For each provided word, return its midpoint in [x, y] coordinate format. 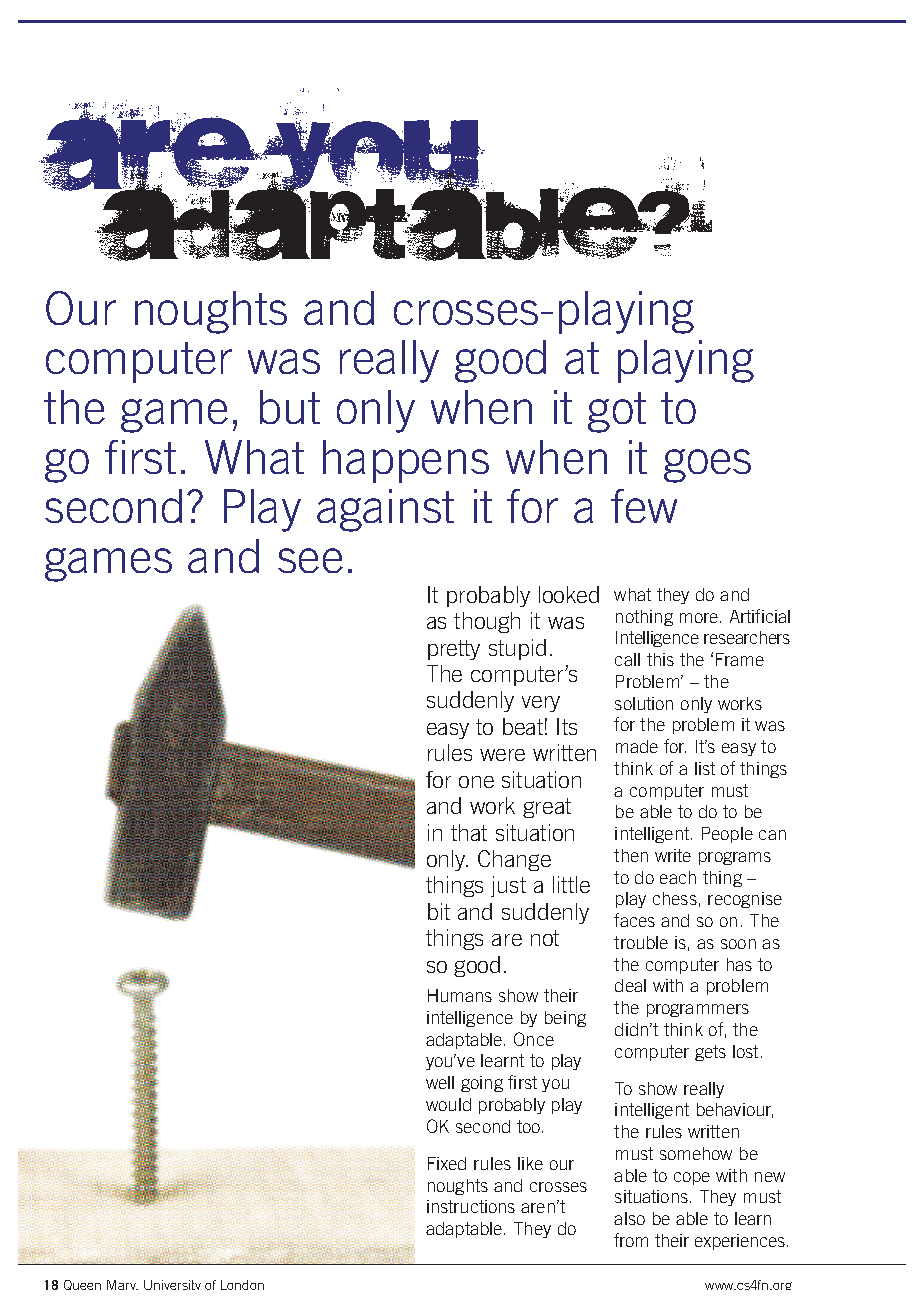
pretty [454, 650]
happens [406, 461]
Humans [460, 995]
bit [439, 911]
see [310, 560]
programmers [698, 1010]
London [242, 1285]
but [290, 407]
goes [707, 466]
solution [644, 703]
